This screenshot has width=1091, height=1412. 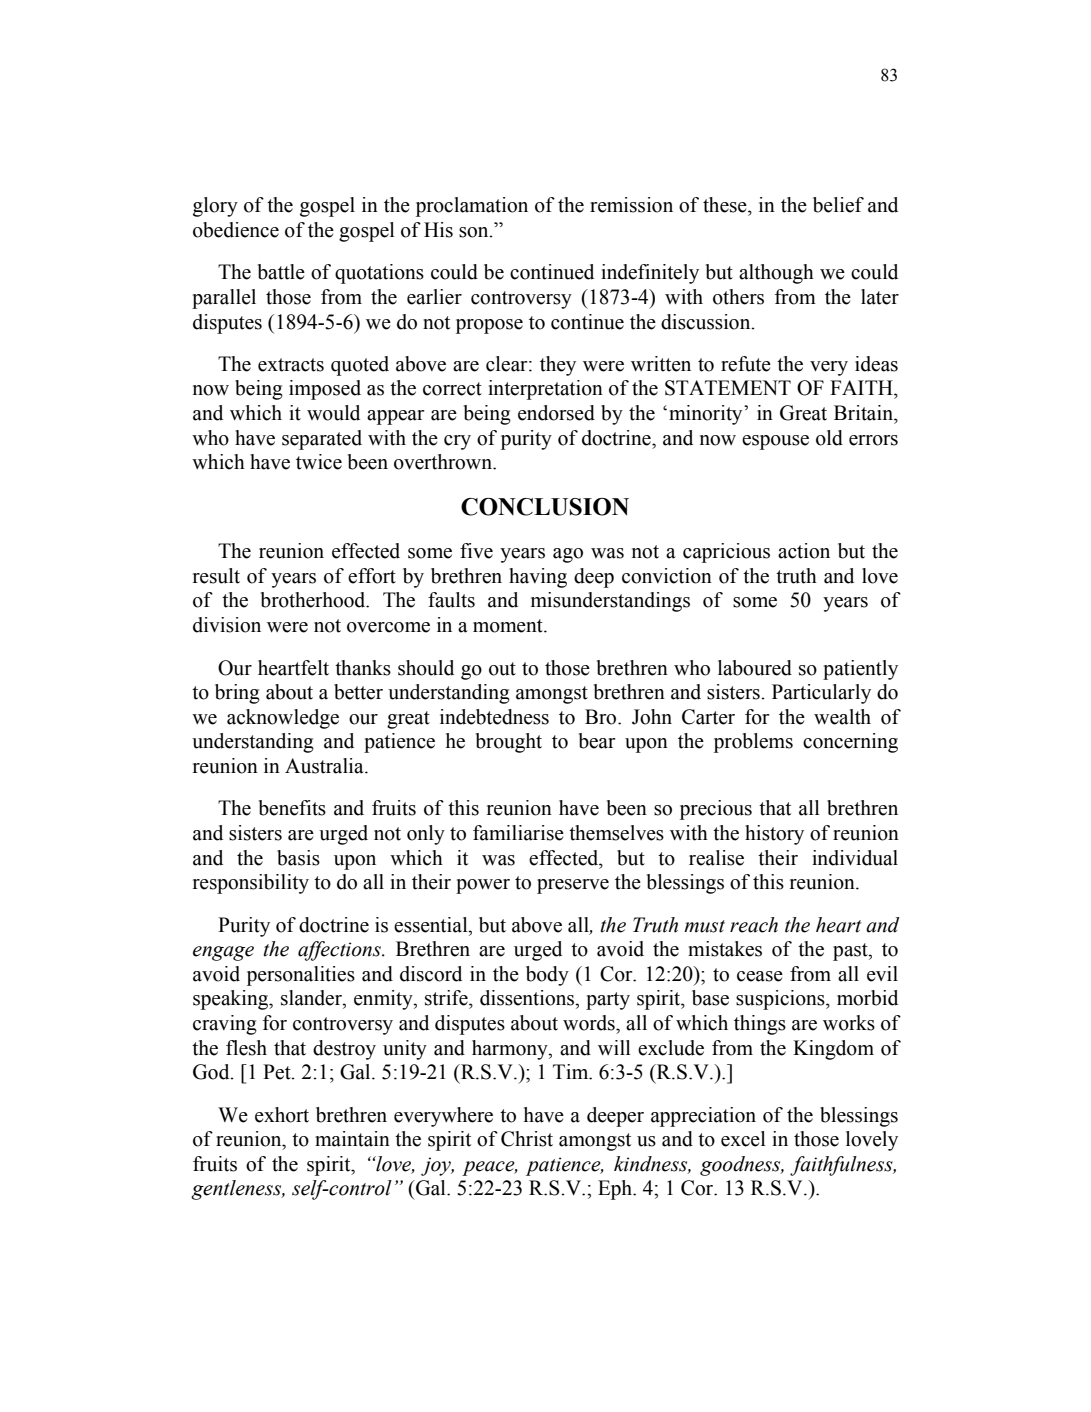 I want to click on belief, so click(x=838, y=205).
